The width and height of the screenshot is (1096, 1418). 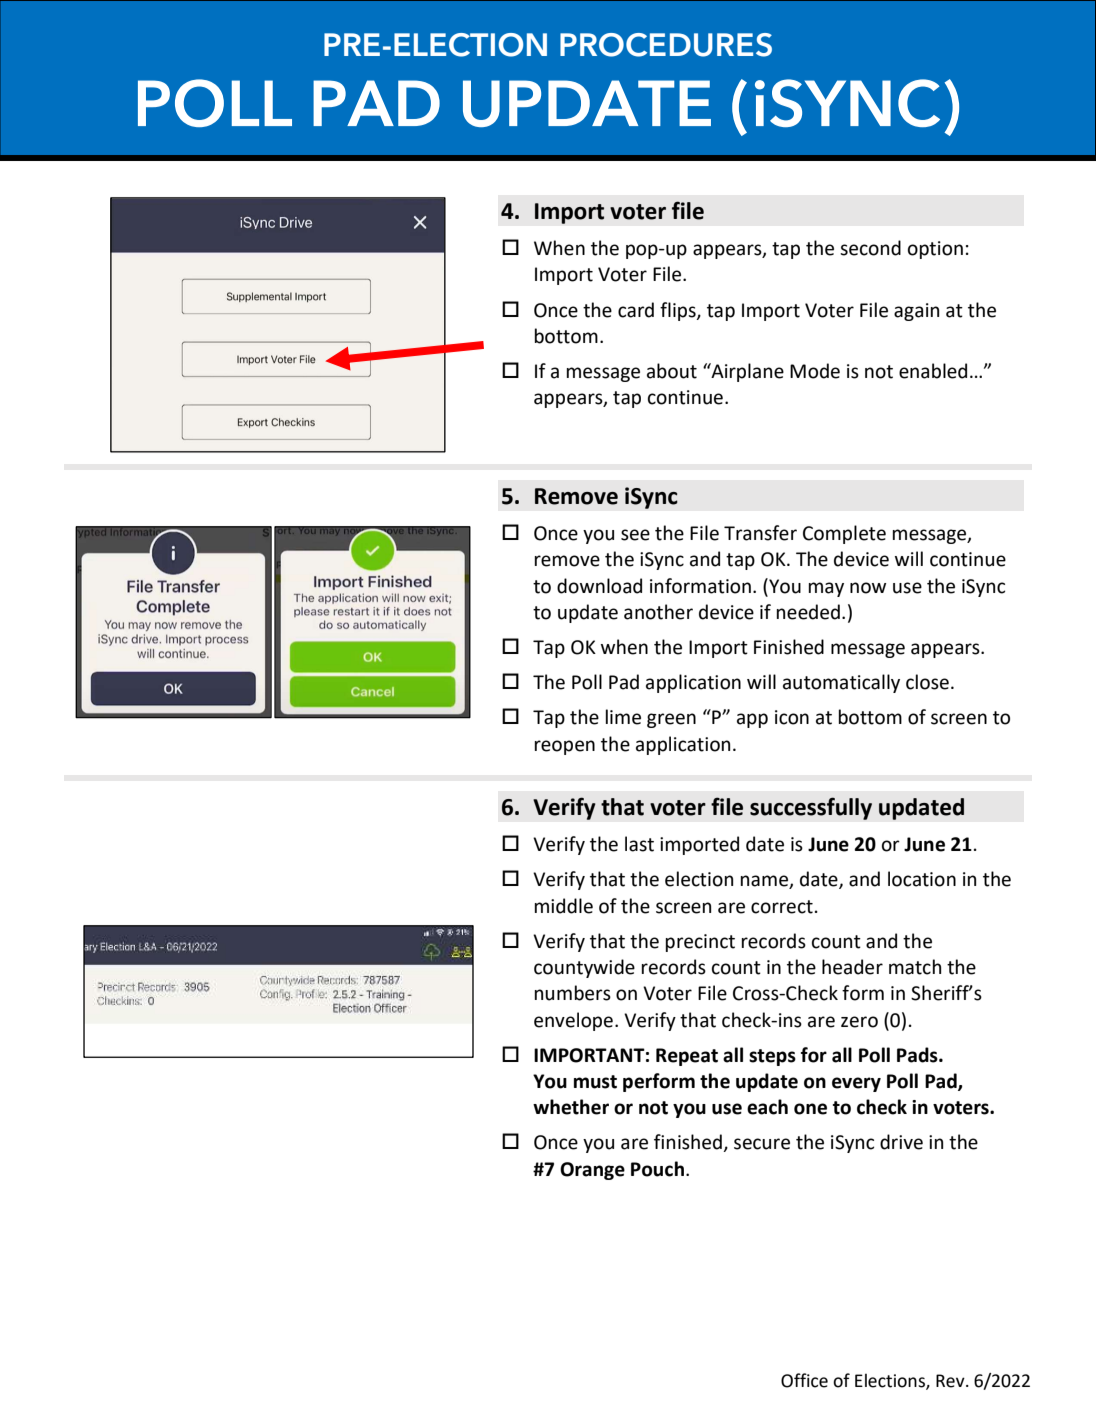 I want to click on Rev, so click(x=951, y=1381).
